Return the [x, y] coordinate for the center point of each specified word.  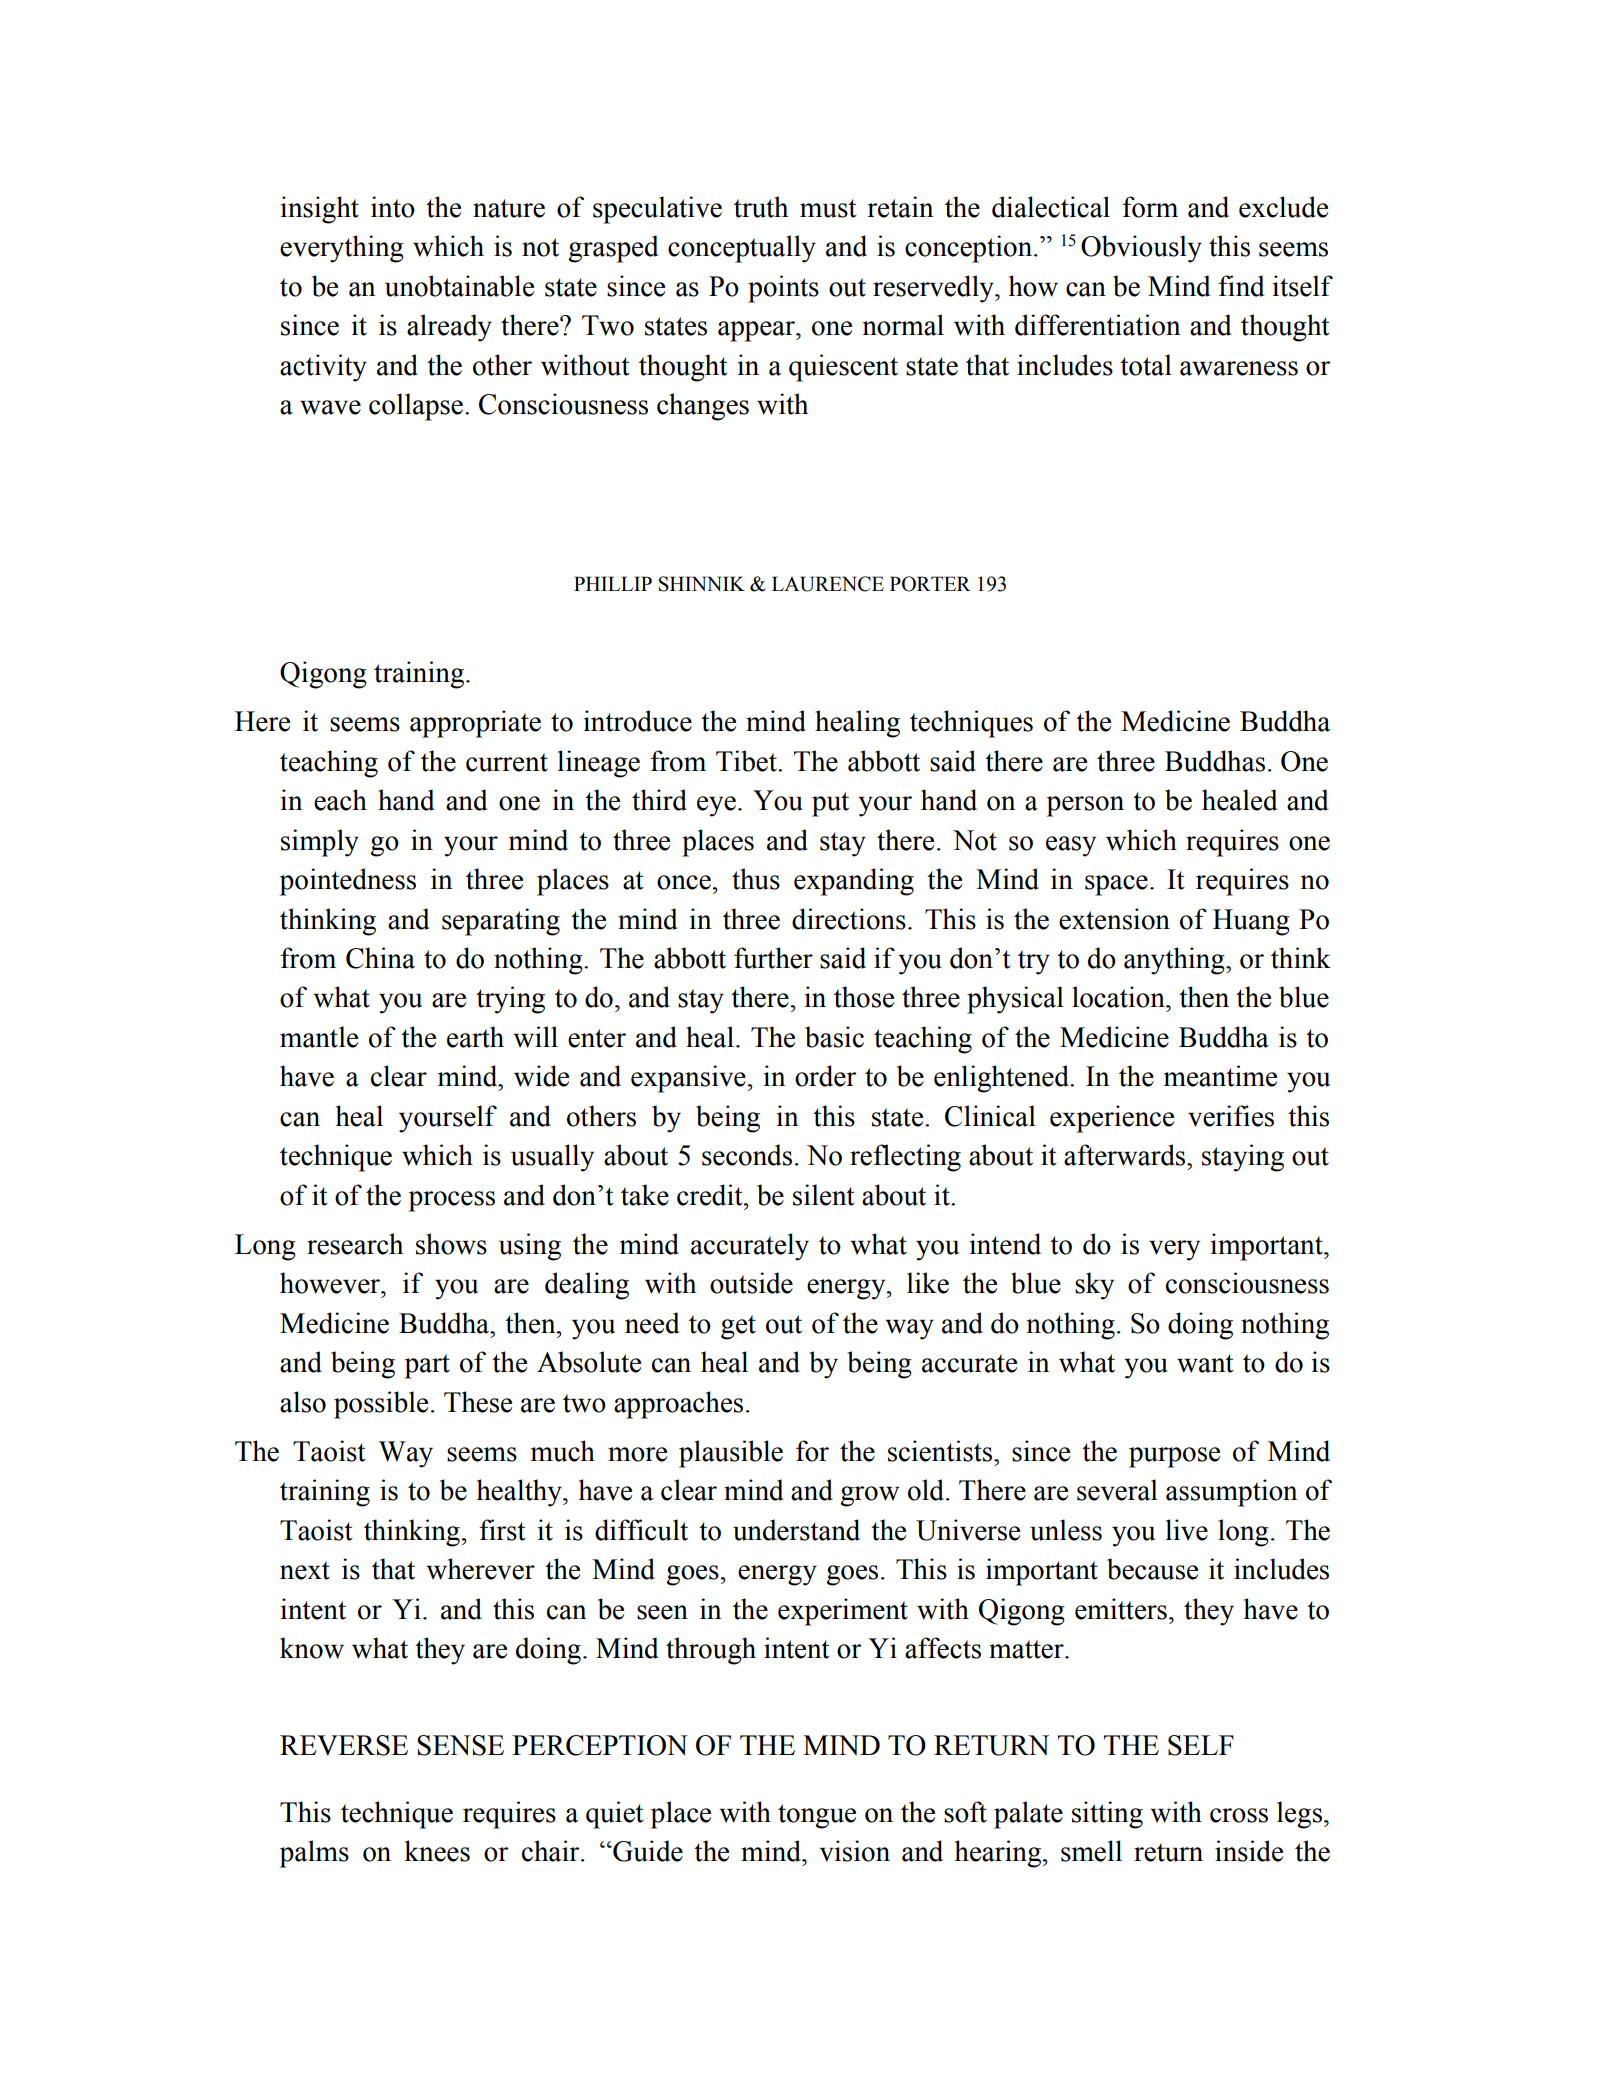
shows [451, 1244]
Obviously [1141, 249]
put [830, 804]
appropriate [475, 724]
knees [437, 1851]
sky [1094, 1286]
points [783, 289]
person [1085, 806]
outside [751, 1283]
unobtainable [459, 286]
